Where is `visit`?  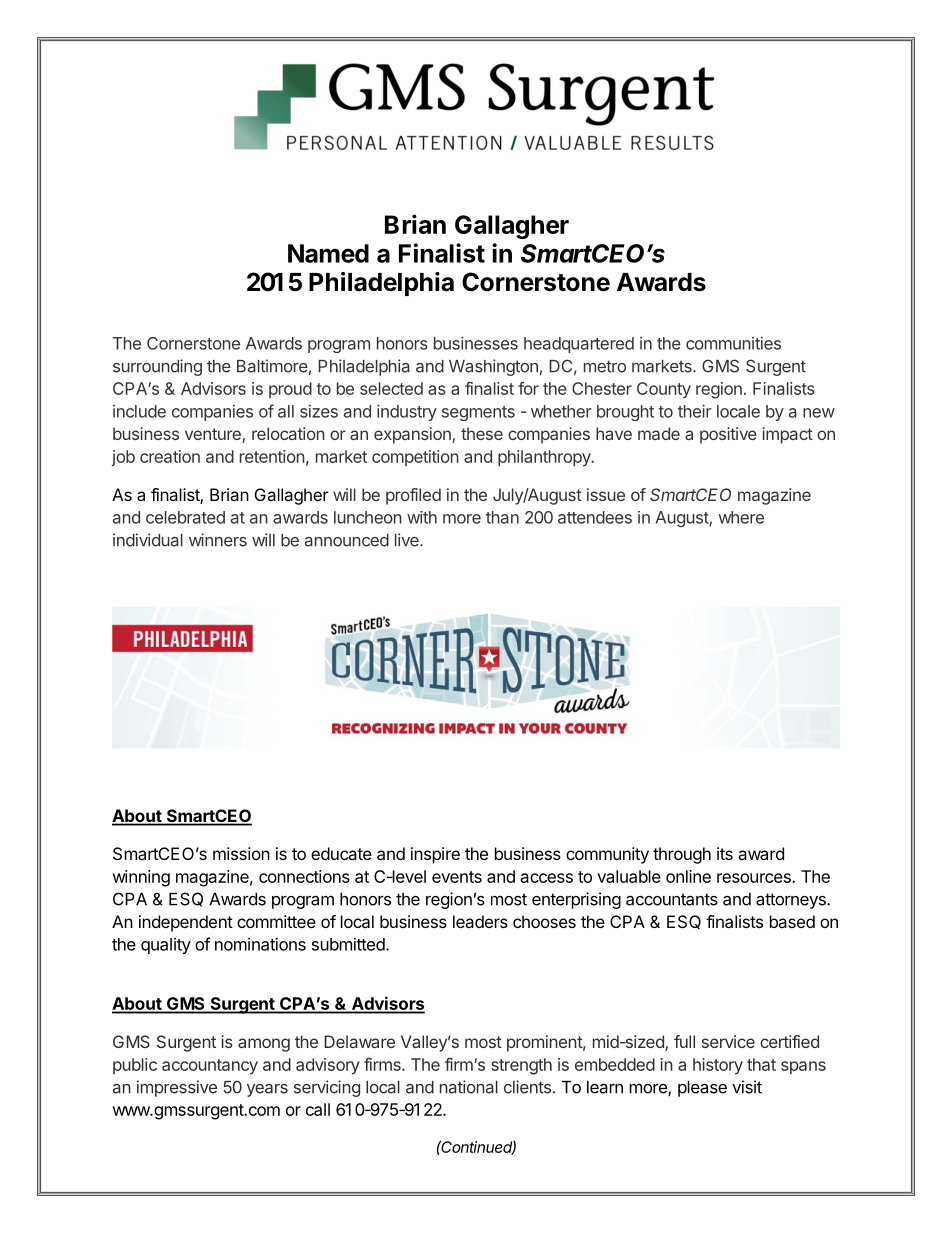
visit is located at coordinates (747, 1087).
